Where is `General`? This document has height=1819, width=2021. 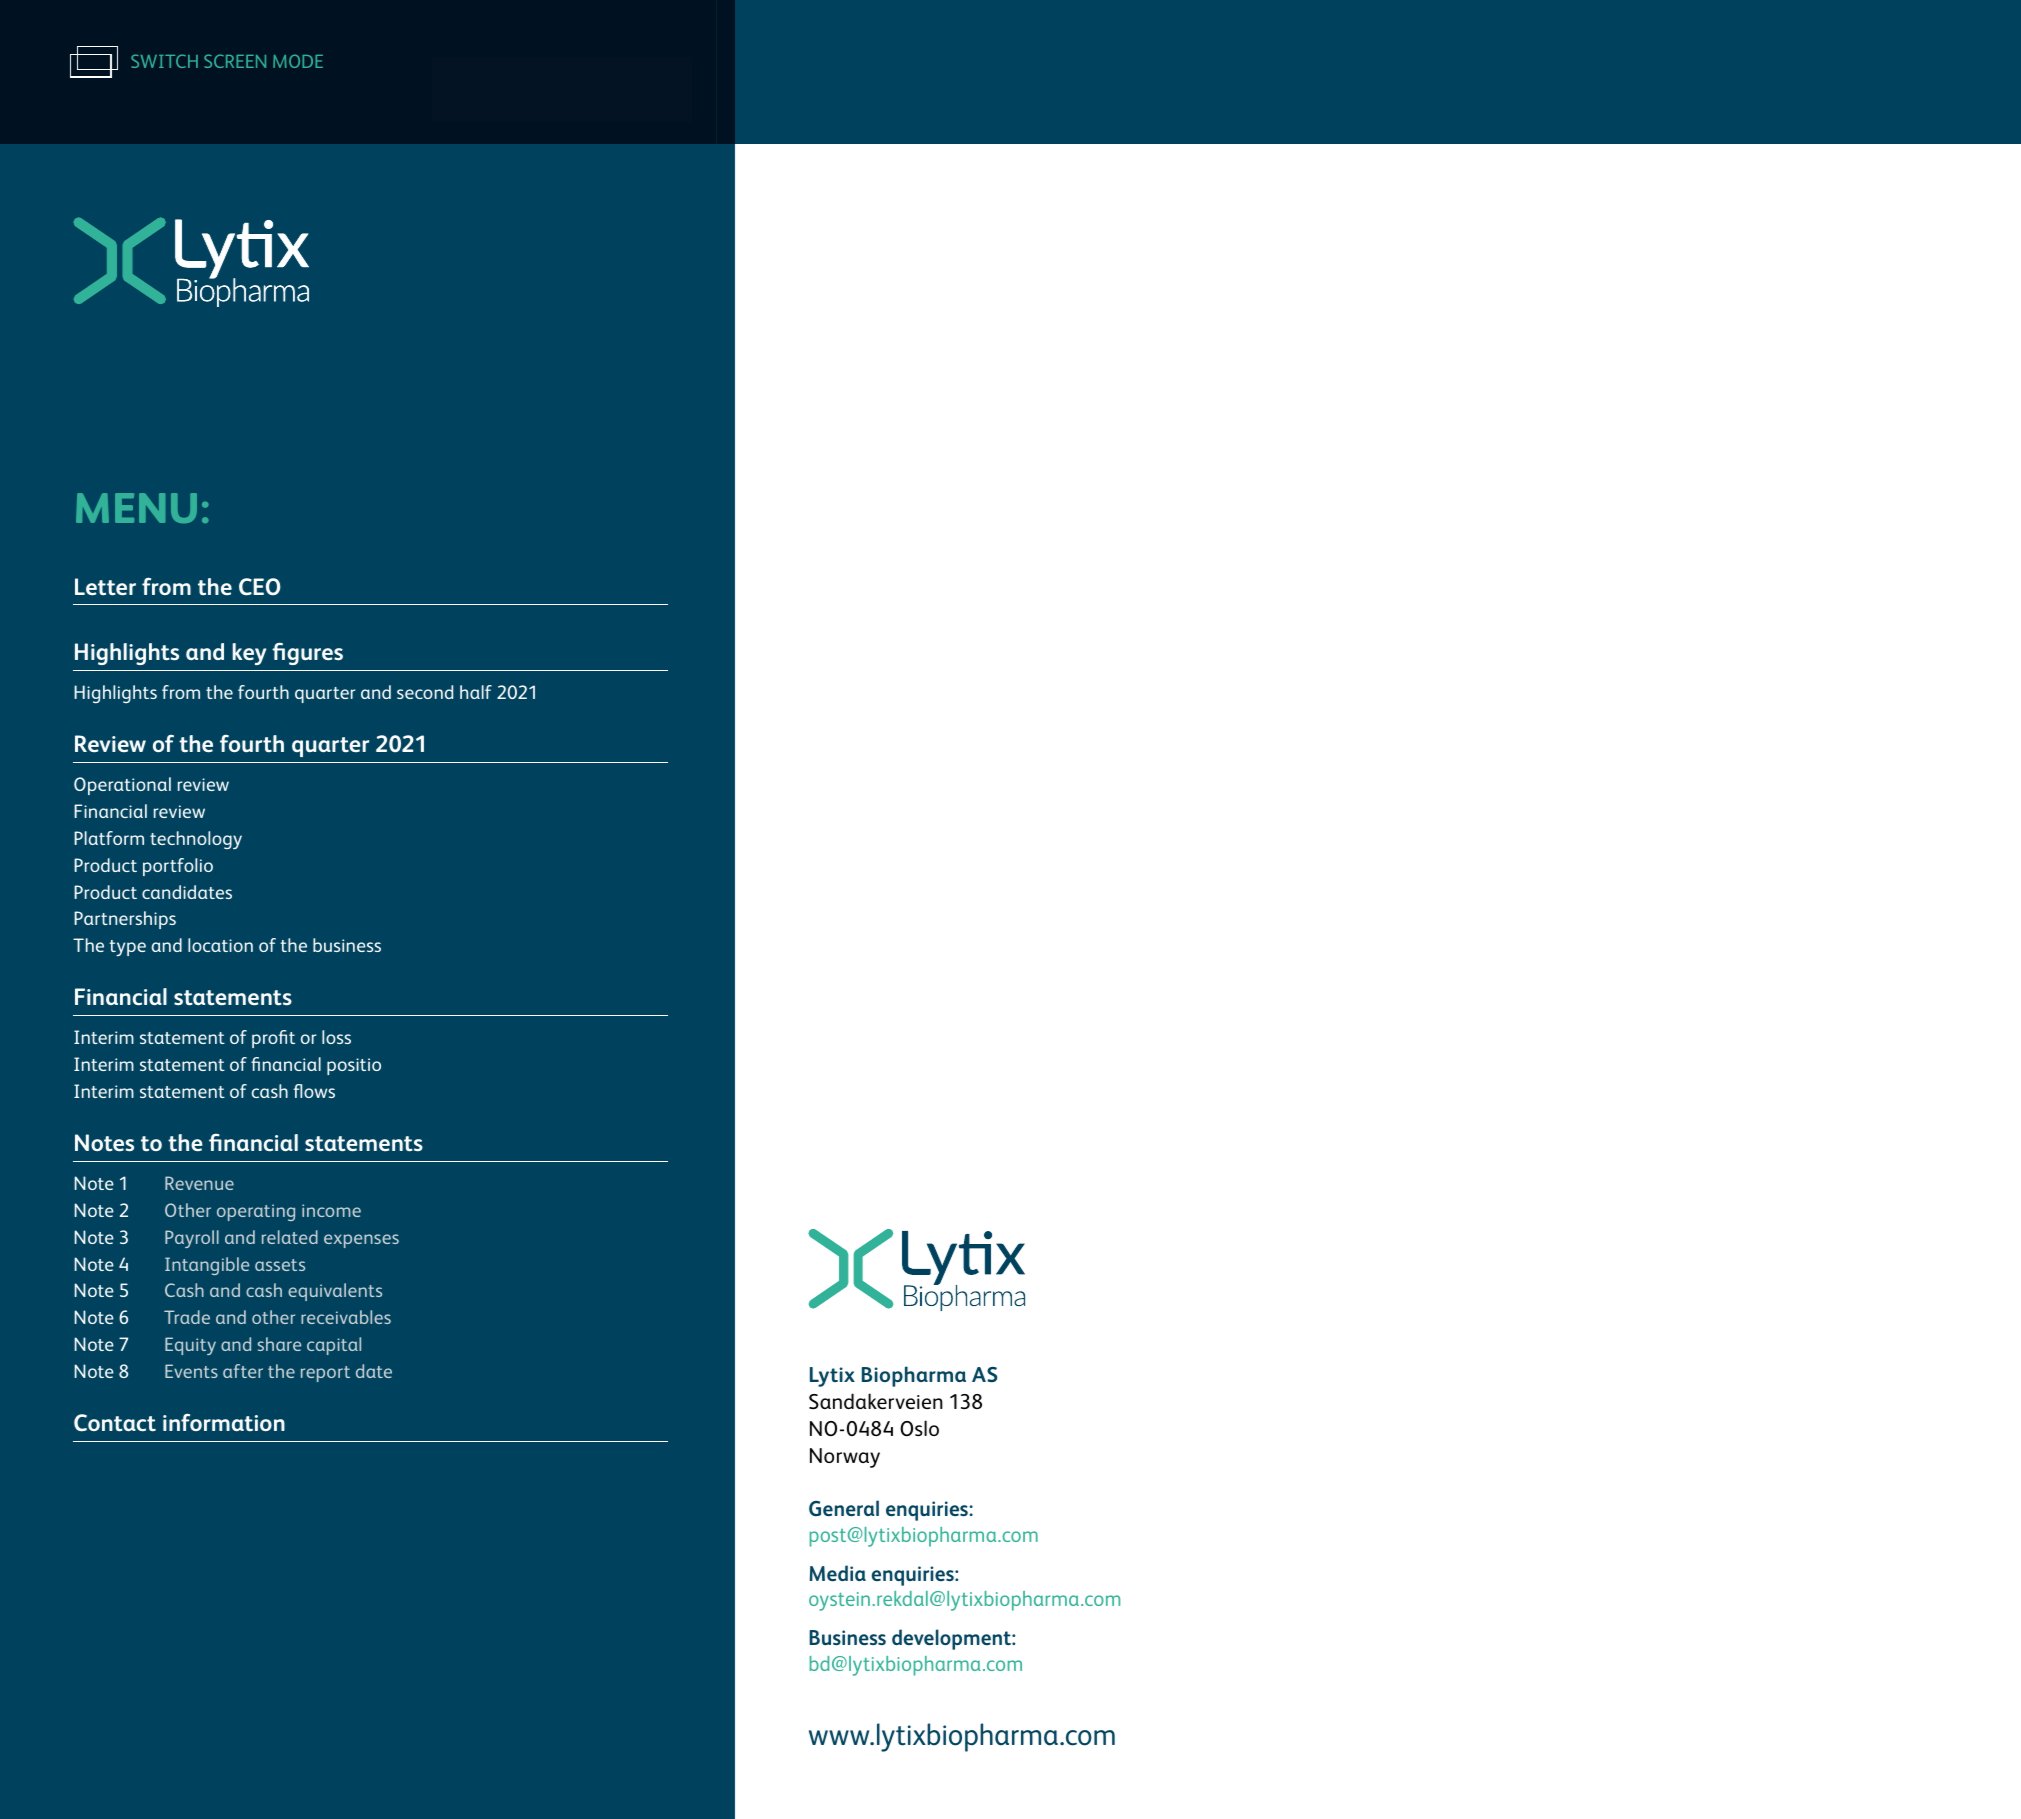 General is located at coordinates (844, 1508).
